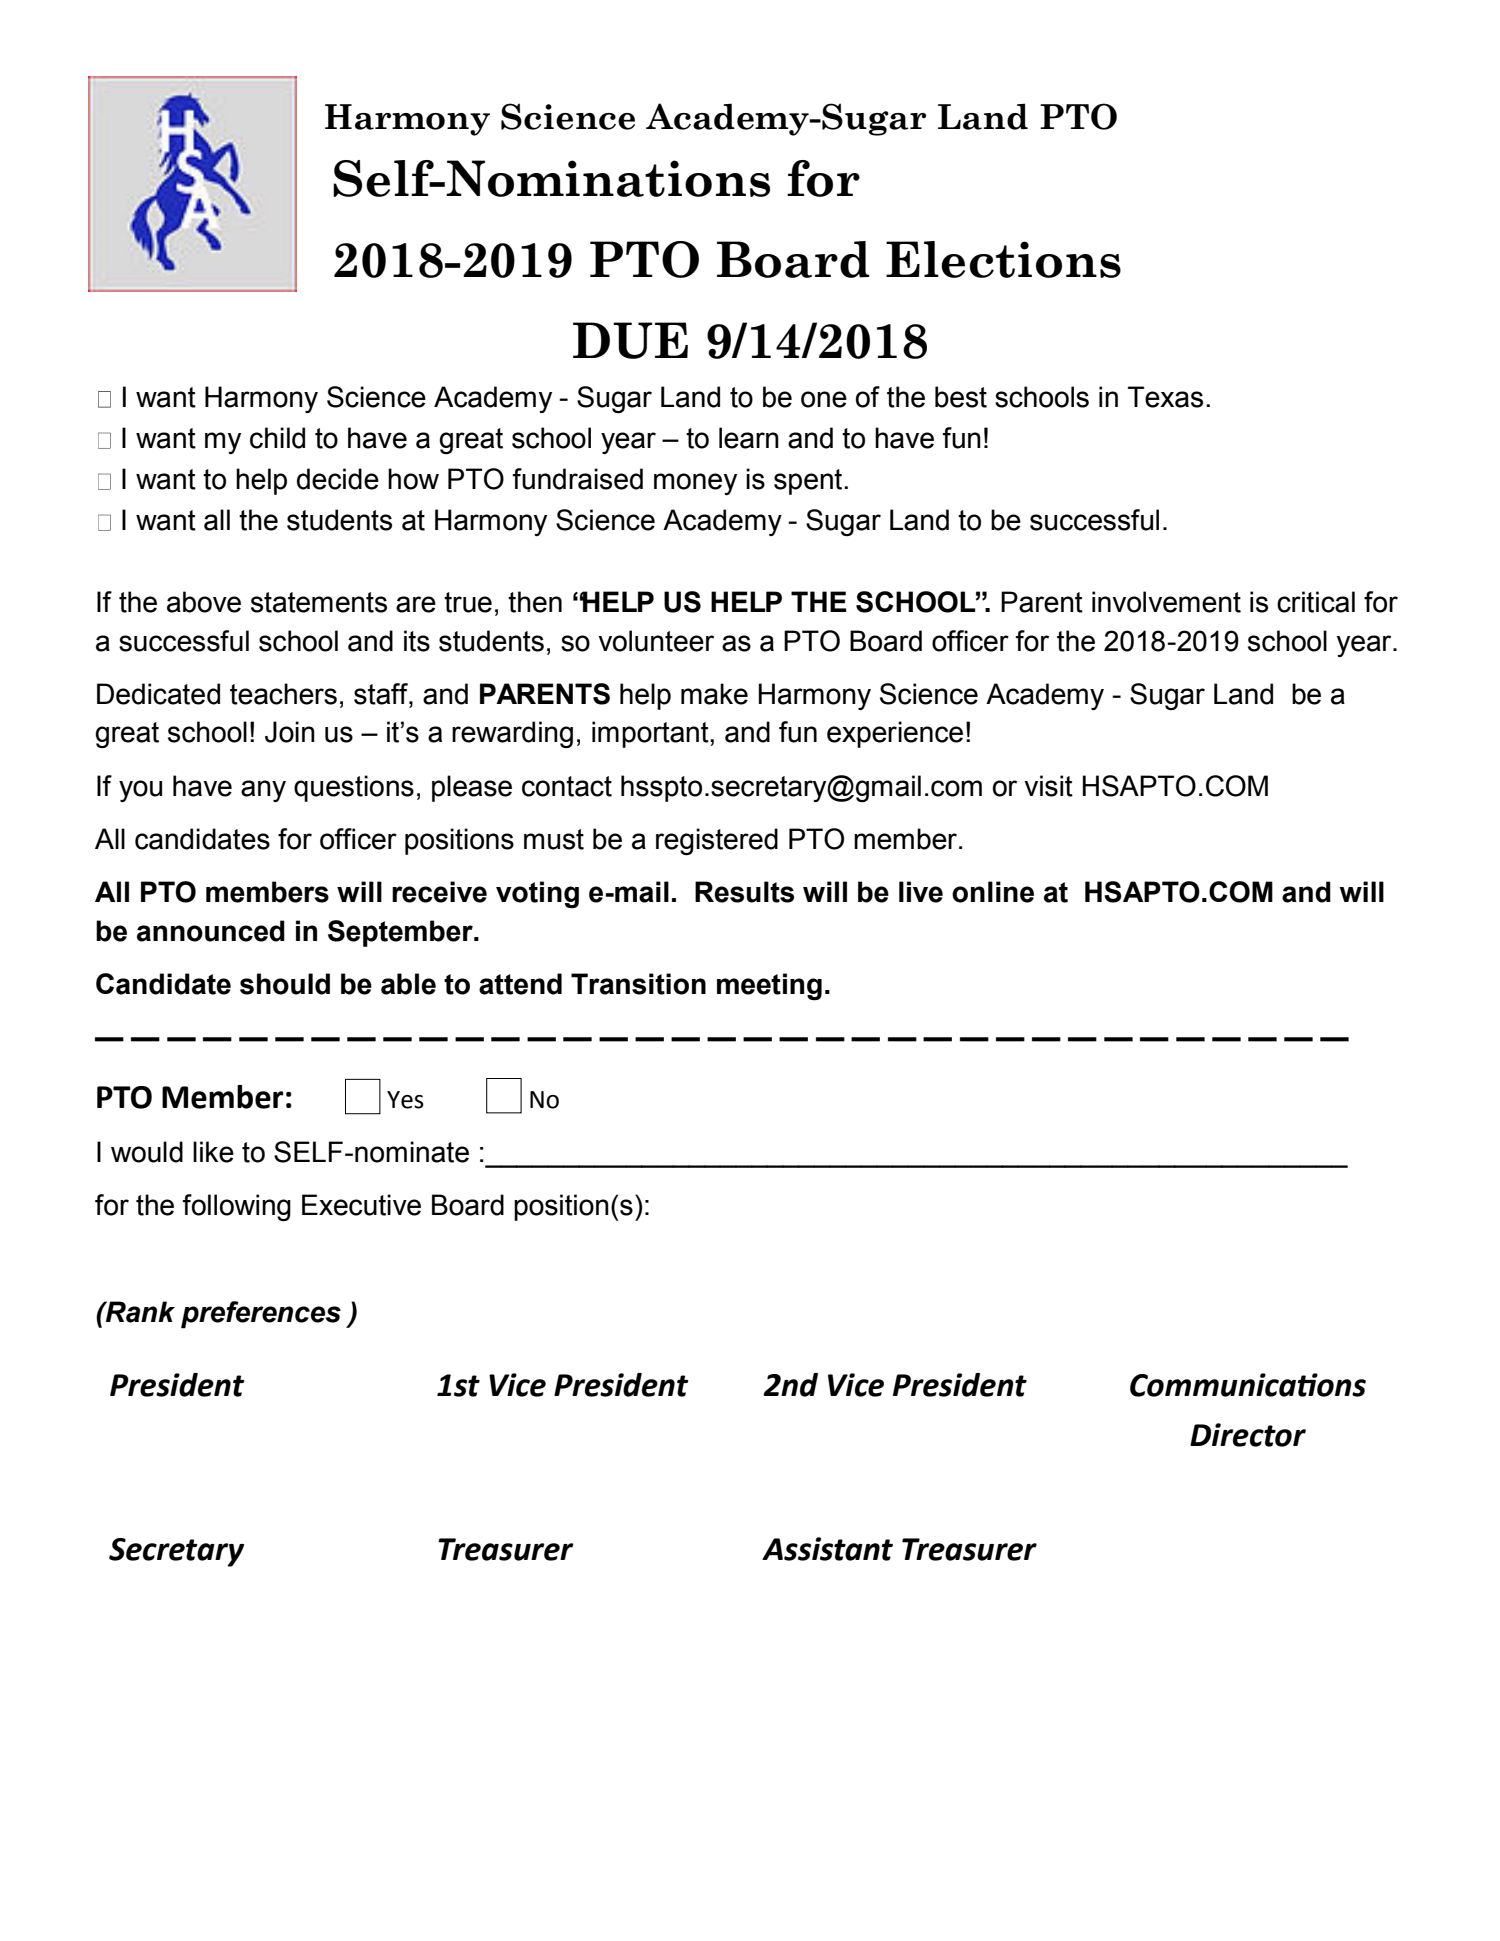  I want to click on Assistant, so click(827, 1549).
